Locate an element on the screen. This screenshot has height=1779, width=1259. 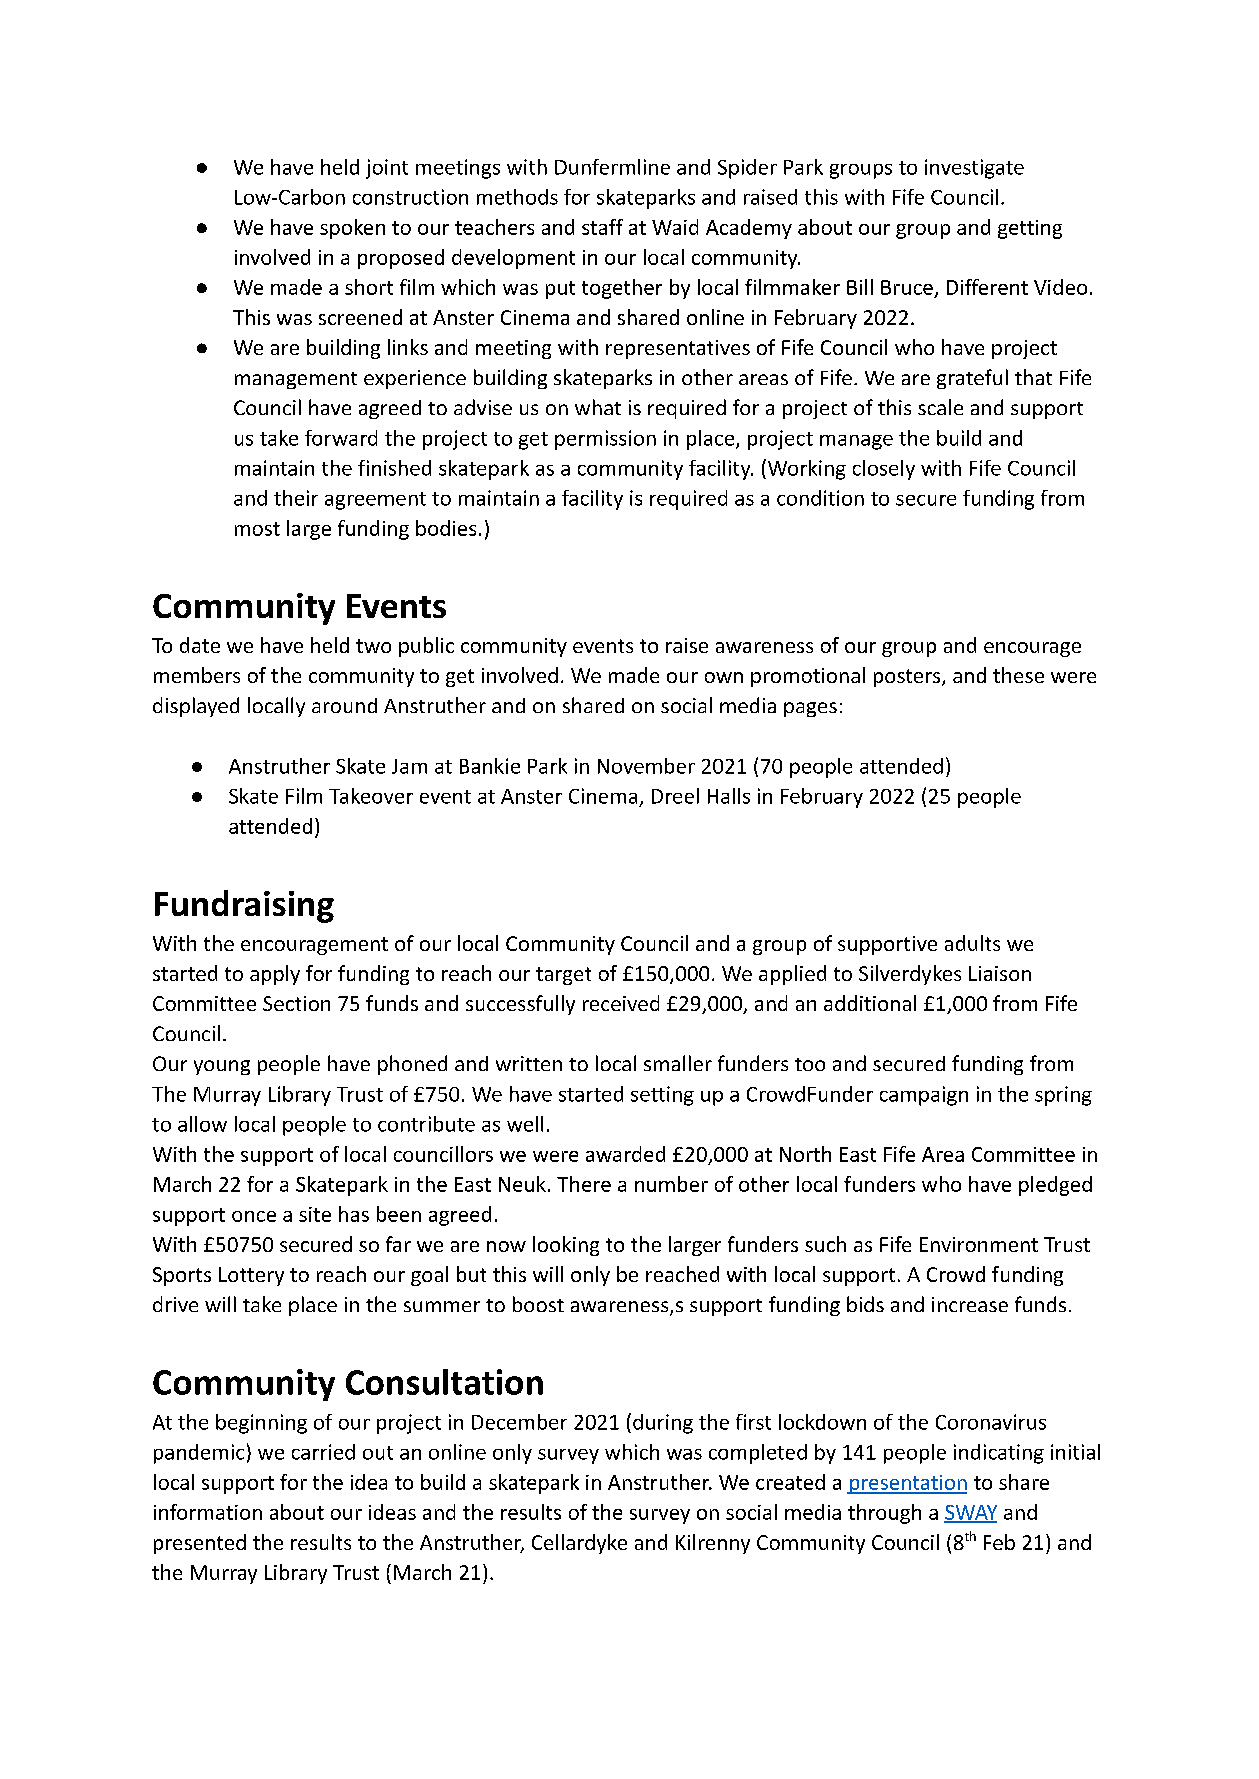
Fundraising is located at coordinates (244, 906).
